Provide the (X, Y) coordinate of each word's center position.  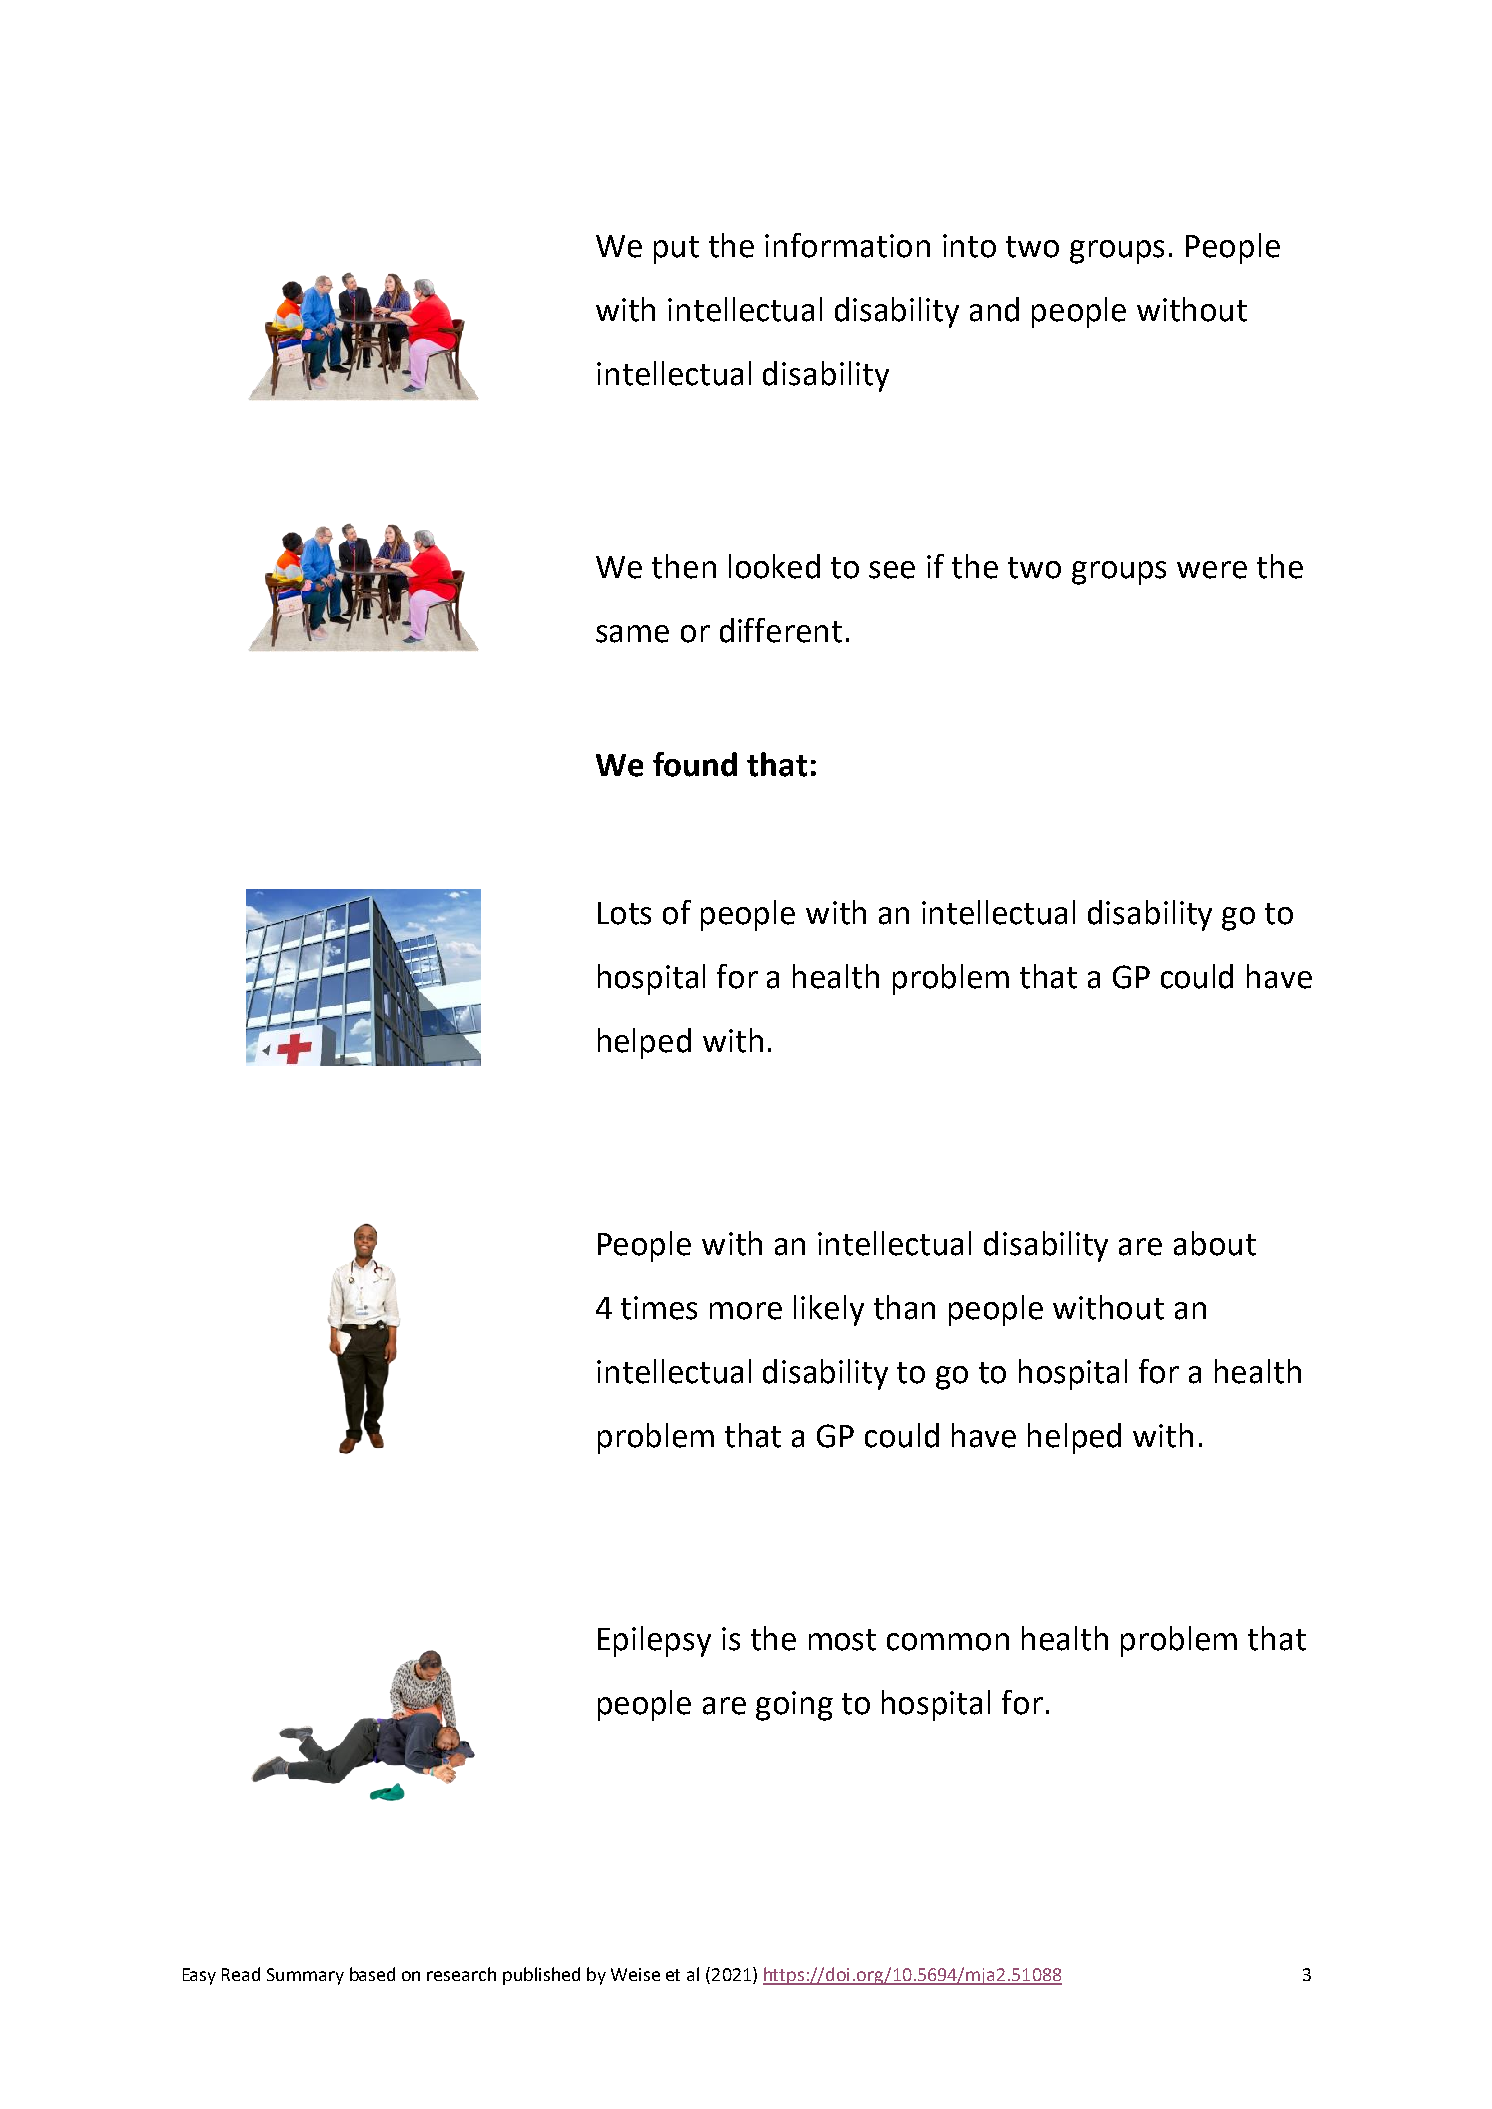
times (659, 1308)
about (1215, 1243)
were (1212, 570)
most (842, 1640)
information (847, 245)
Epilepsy (654, 1641)
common (948, 1642)
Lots (624, 913)
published (541, 1976)
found (695, 764)
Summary (305, 1976)
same (632, 634)
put (676, 250)
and (994, 309)
